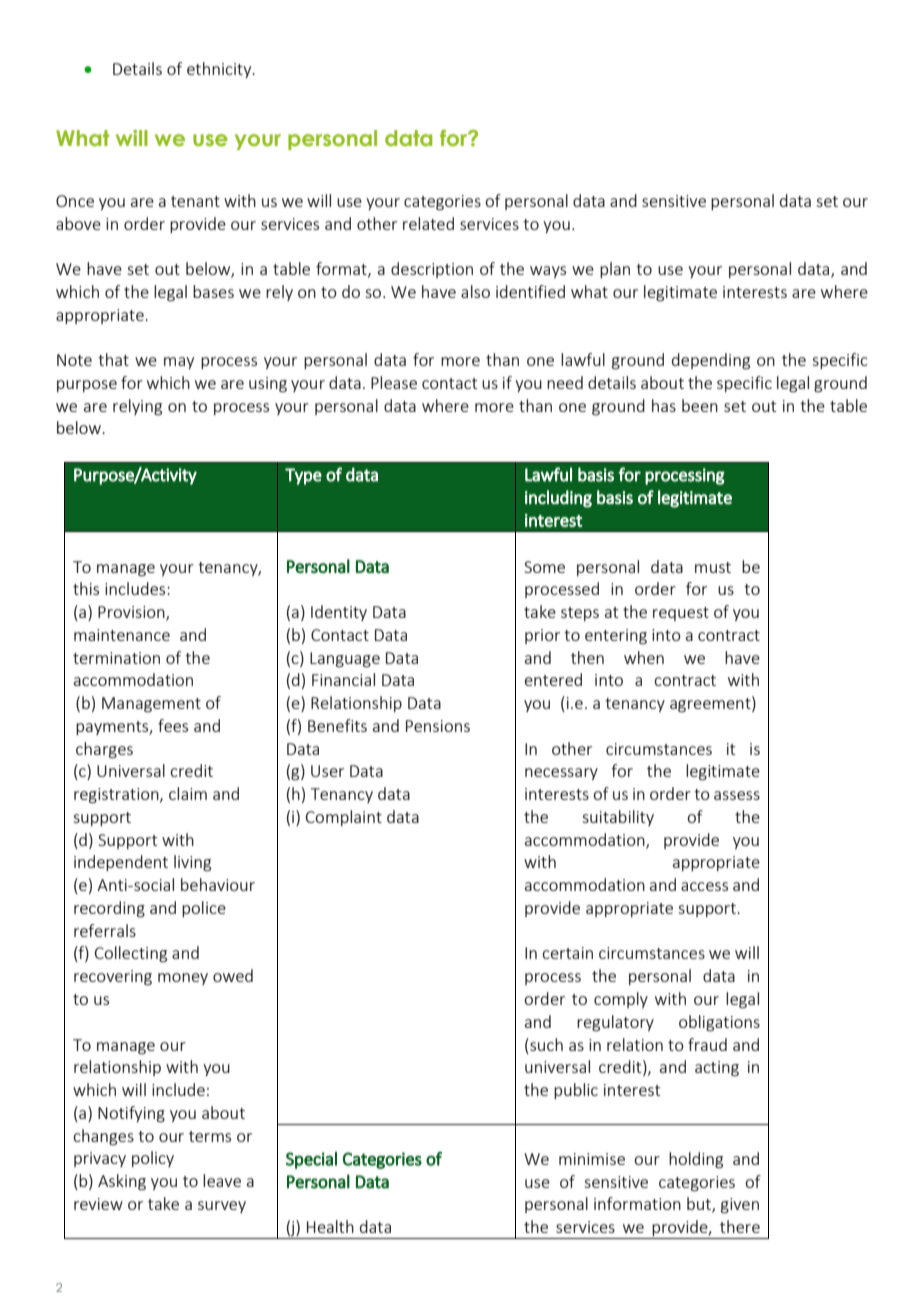 Image resolution: width=924 pixels, height=1308 pixels. What do you see at coordinates (122, 1182) in the image?
I see `Asking` at bounding box center [122, 1182].
